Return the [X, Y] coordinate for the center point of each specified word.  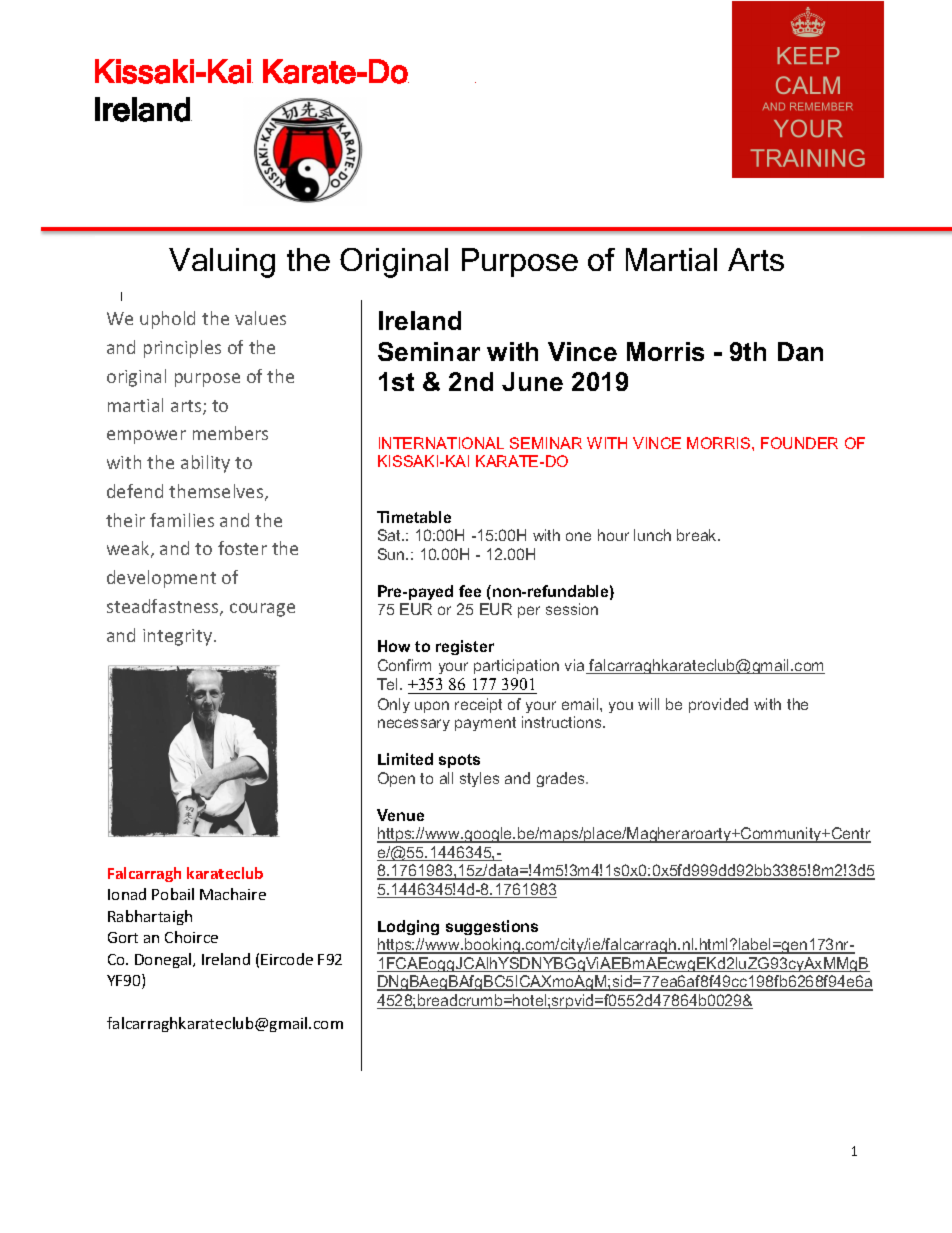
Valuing [222, 263]
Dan [800, 351]
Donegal [164, 960]
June [532, 381]
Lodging [408, 927]
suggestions [492, 927]
